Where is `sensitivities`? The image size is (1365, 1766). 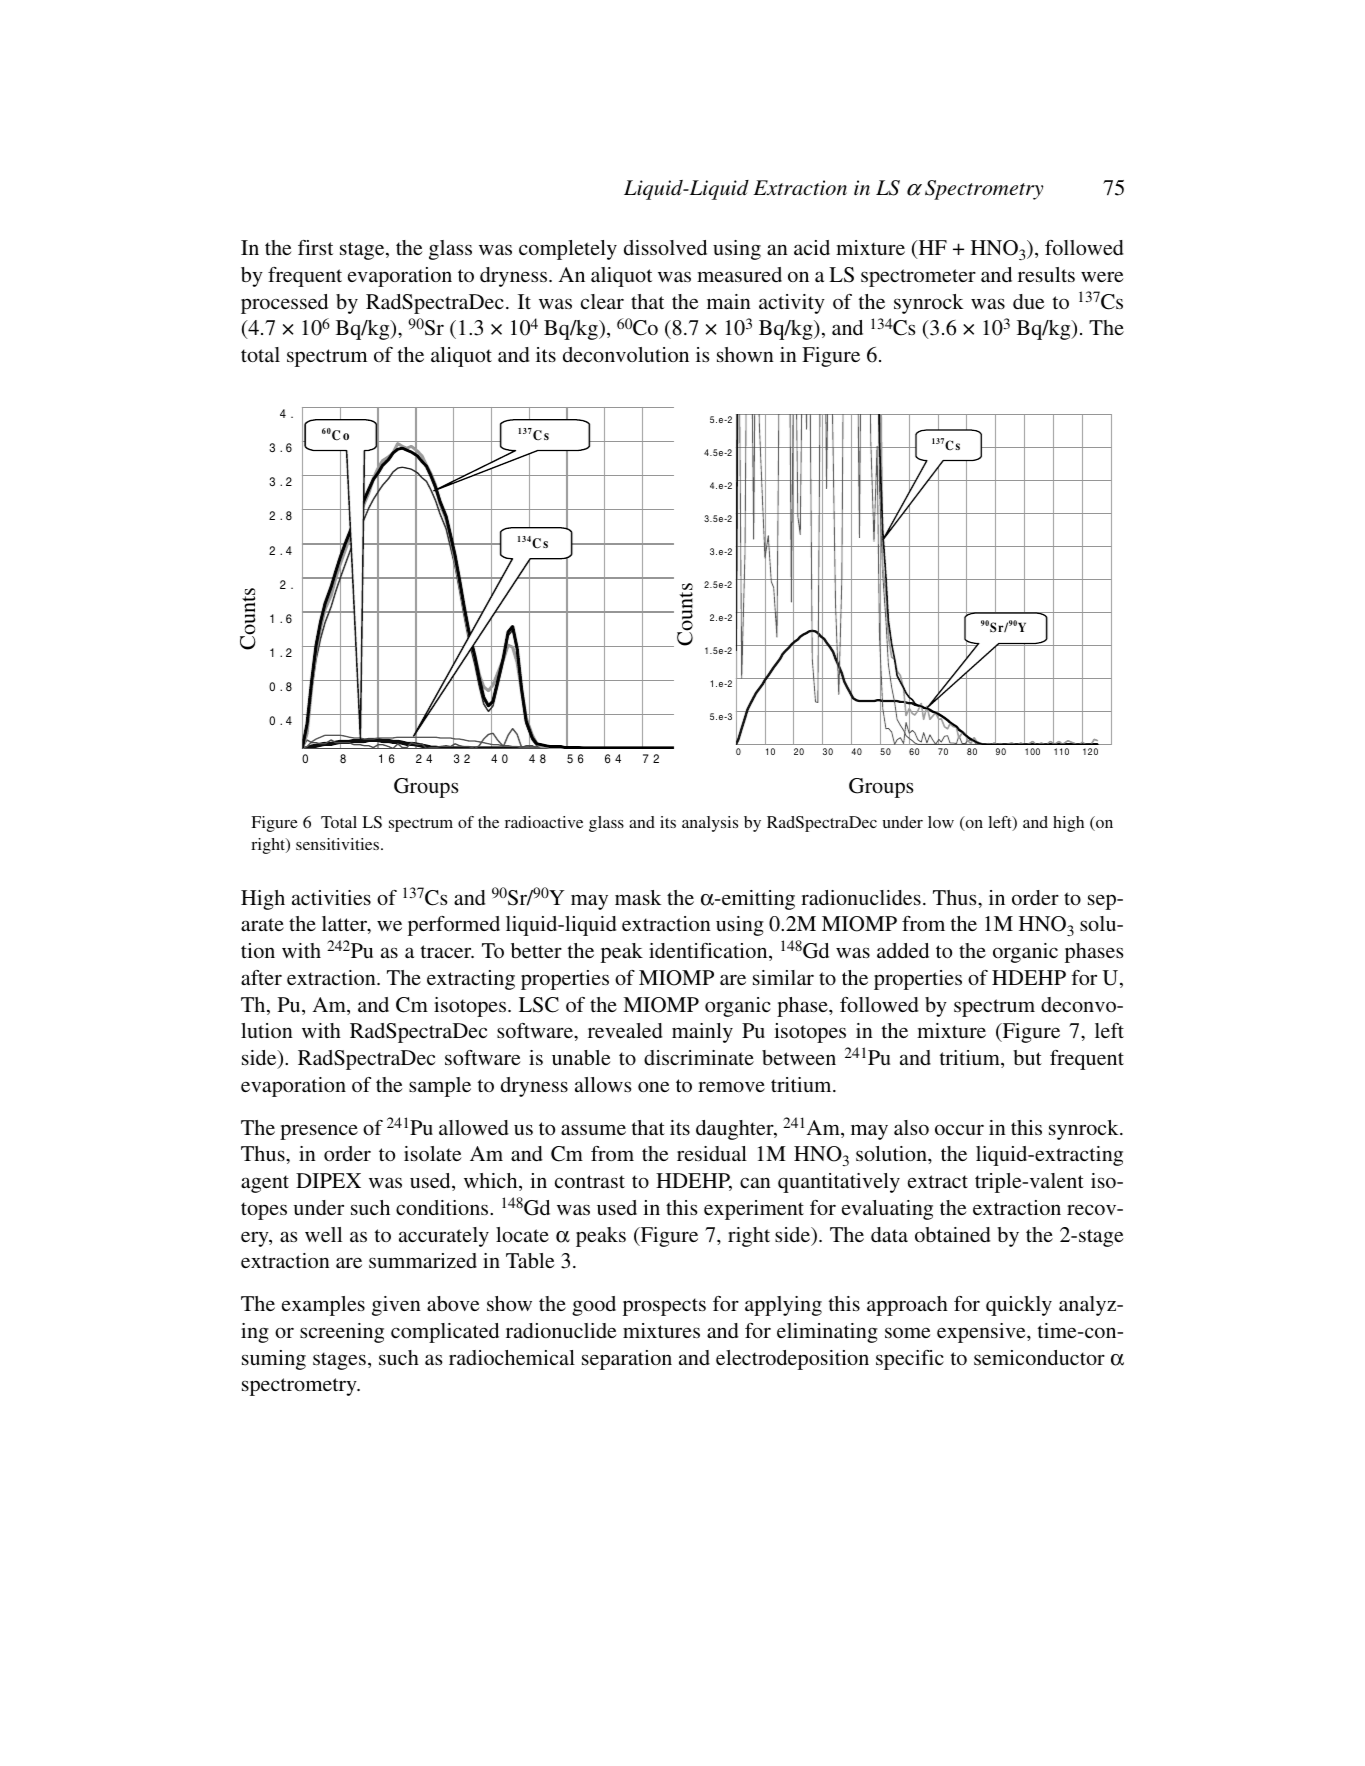 sensitivities is located at coordinates (339, 844).
